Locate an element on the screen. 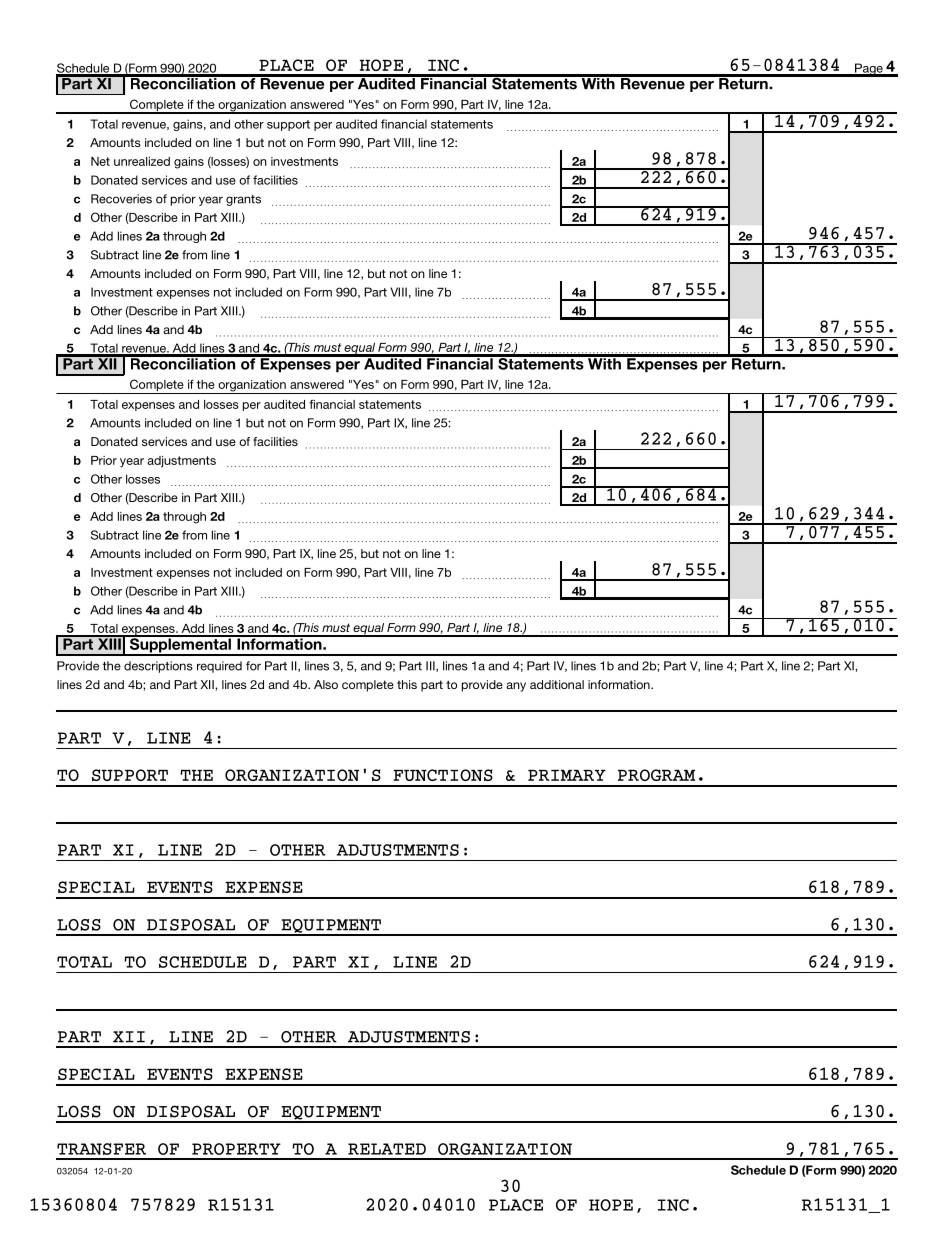 This screenshot has height=1233, width=952. Also is located at coordinates (326, 684).
